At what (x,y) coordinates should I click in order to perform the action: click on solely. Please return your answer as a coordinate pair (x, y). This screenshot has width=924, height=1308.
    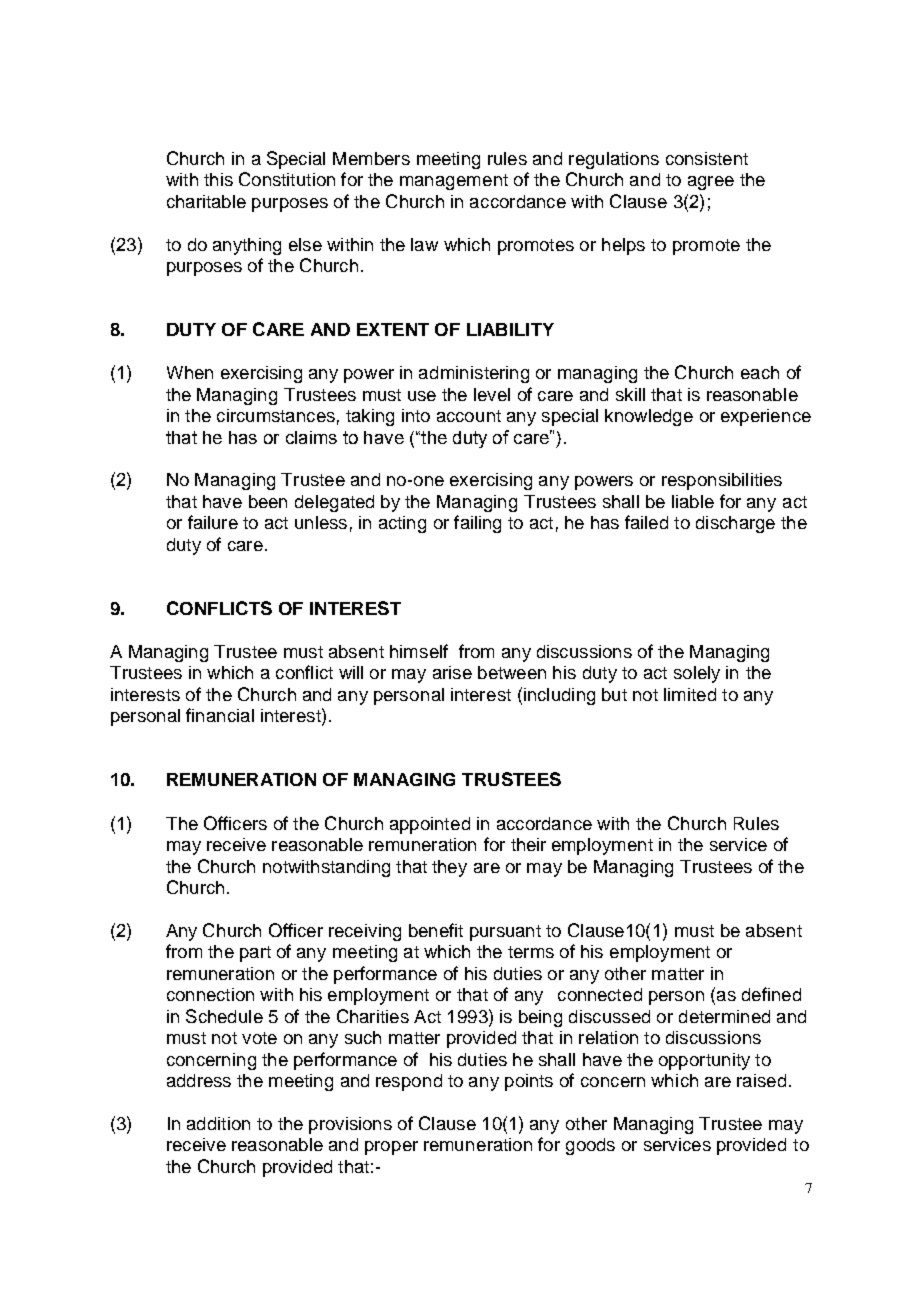
    Looking at the image, I should click on (697, 674).
